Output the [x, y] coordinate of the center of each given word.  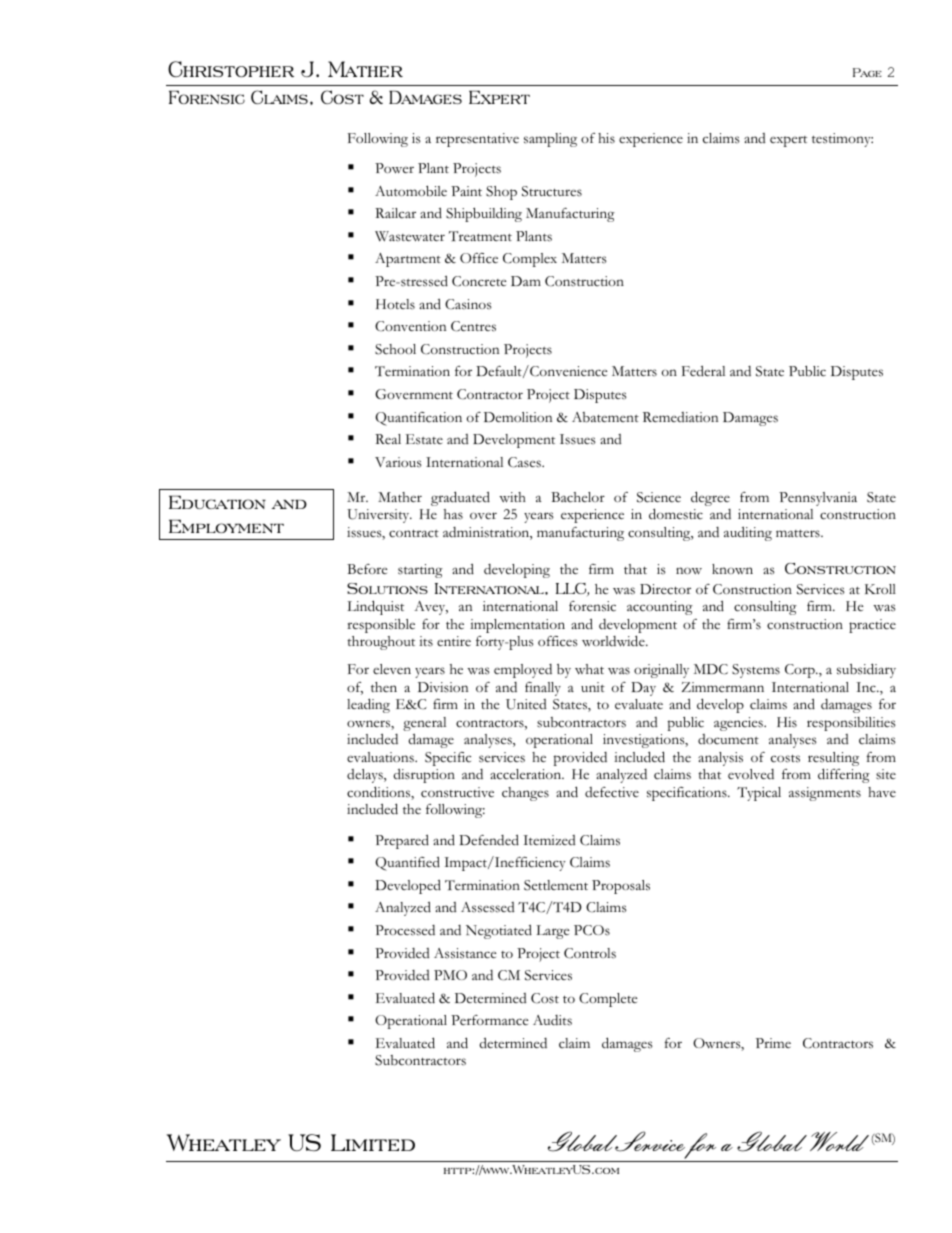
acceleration [527, 774]
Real [388, 439]
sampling [550, 140]
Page [867, 72]
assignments [825, 794]
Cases [525, 462]
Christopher [231, 69]
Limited [373, 1142]
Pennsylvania [818, 499]
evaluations [381, 757]
